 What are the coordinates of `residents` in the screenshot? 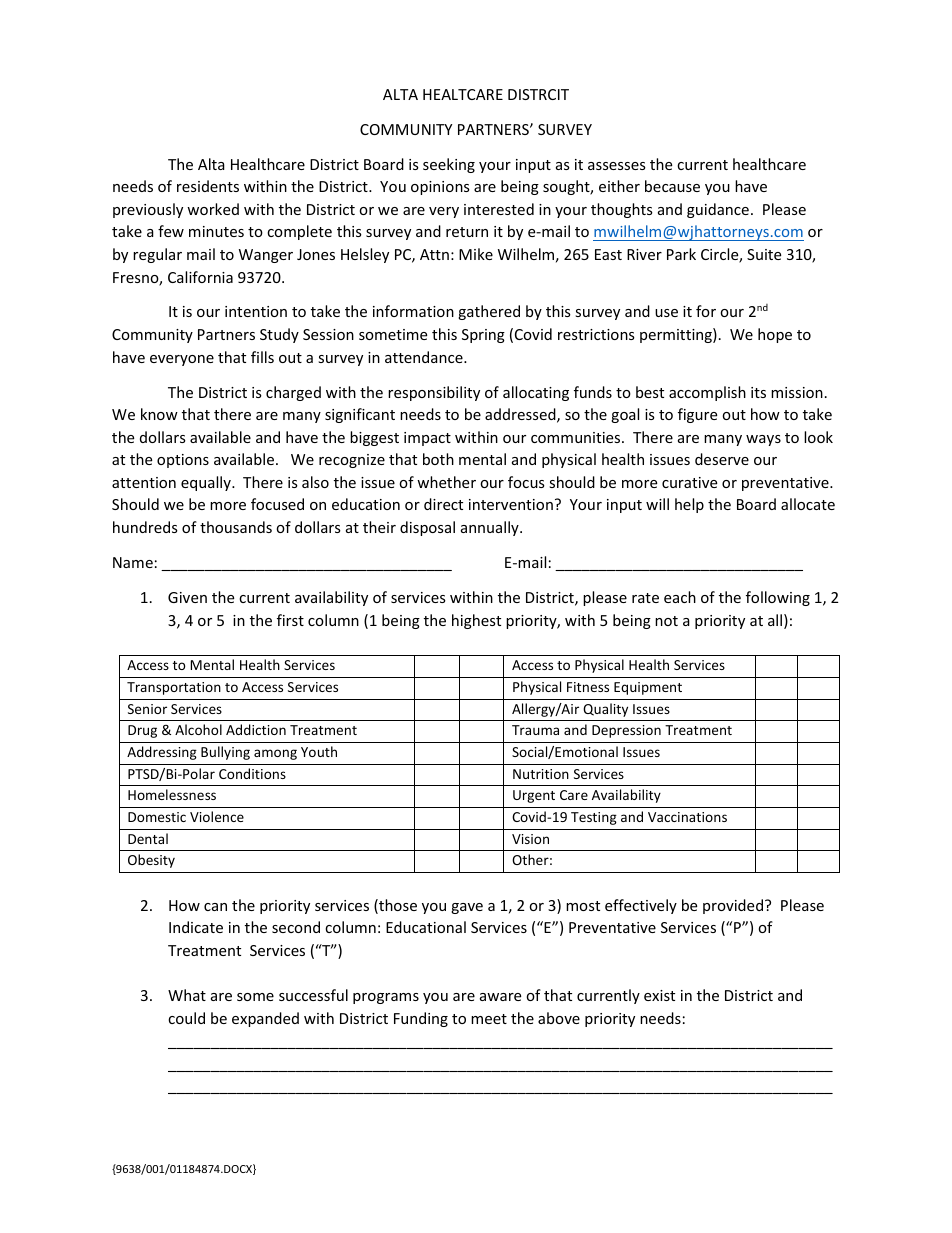 It's located at (208, 186).
